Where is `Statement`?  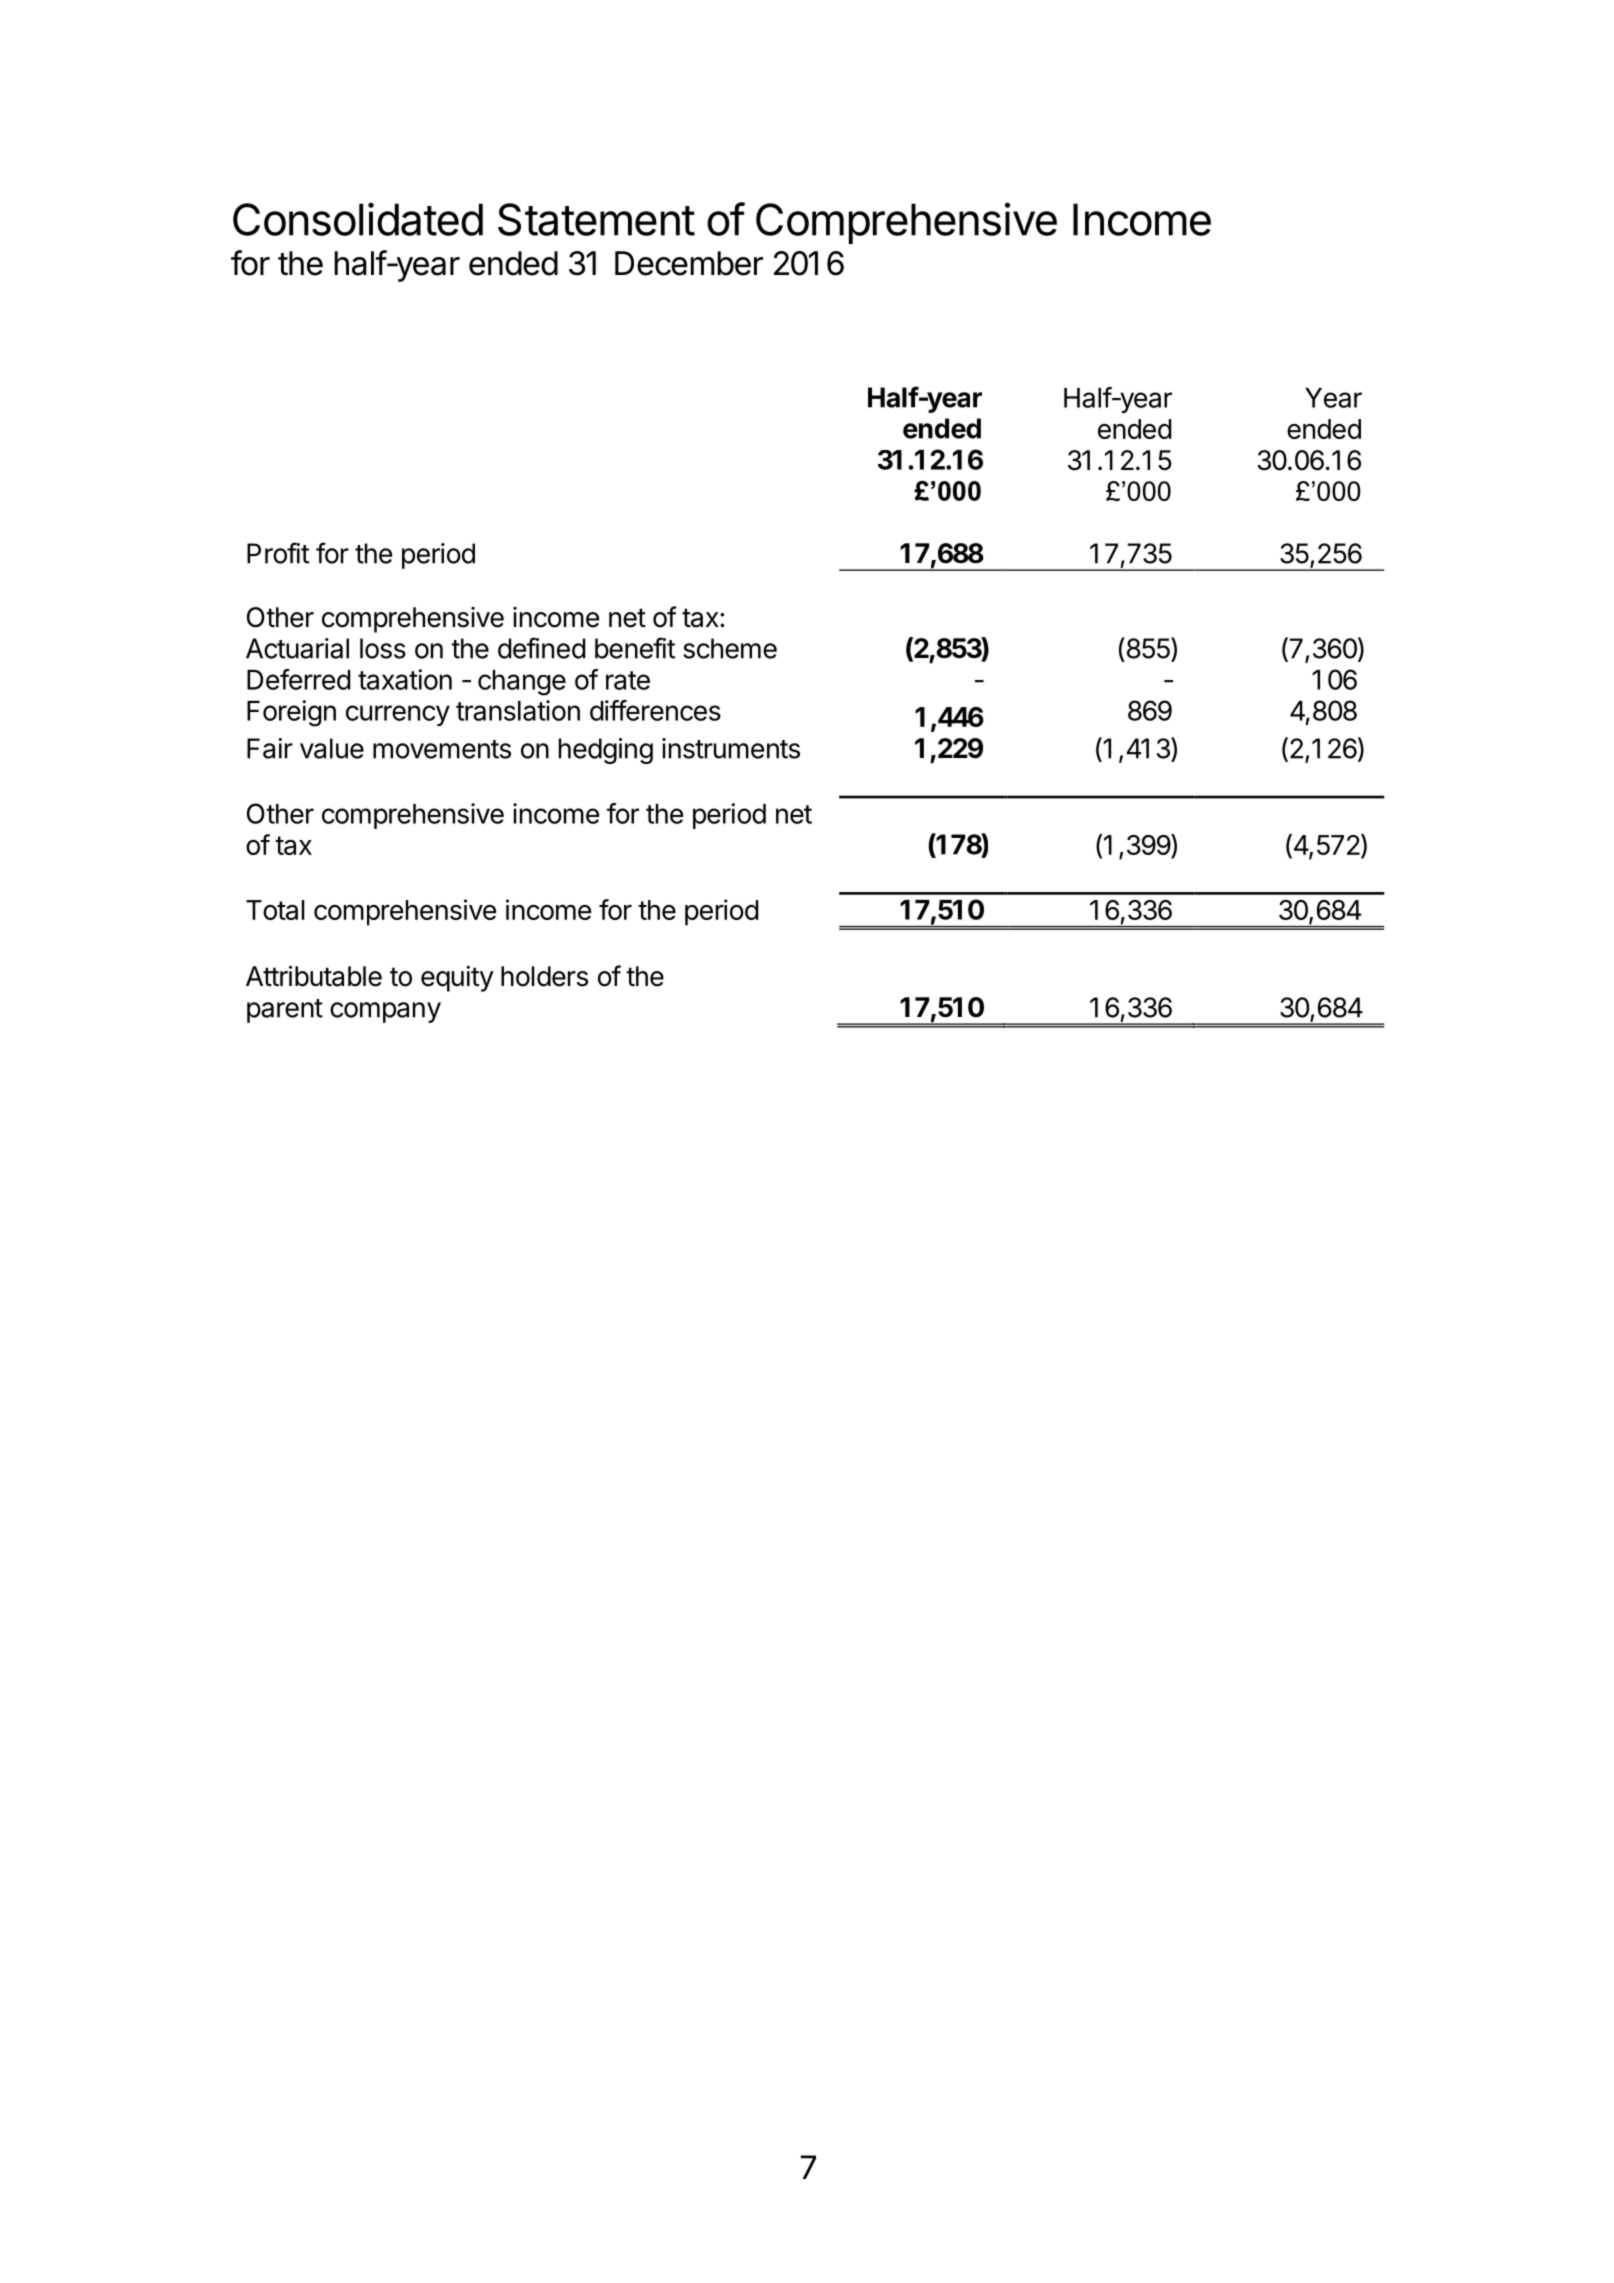
Statement is located at coordinates (596, 219).
